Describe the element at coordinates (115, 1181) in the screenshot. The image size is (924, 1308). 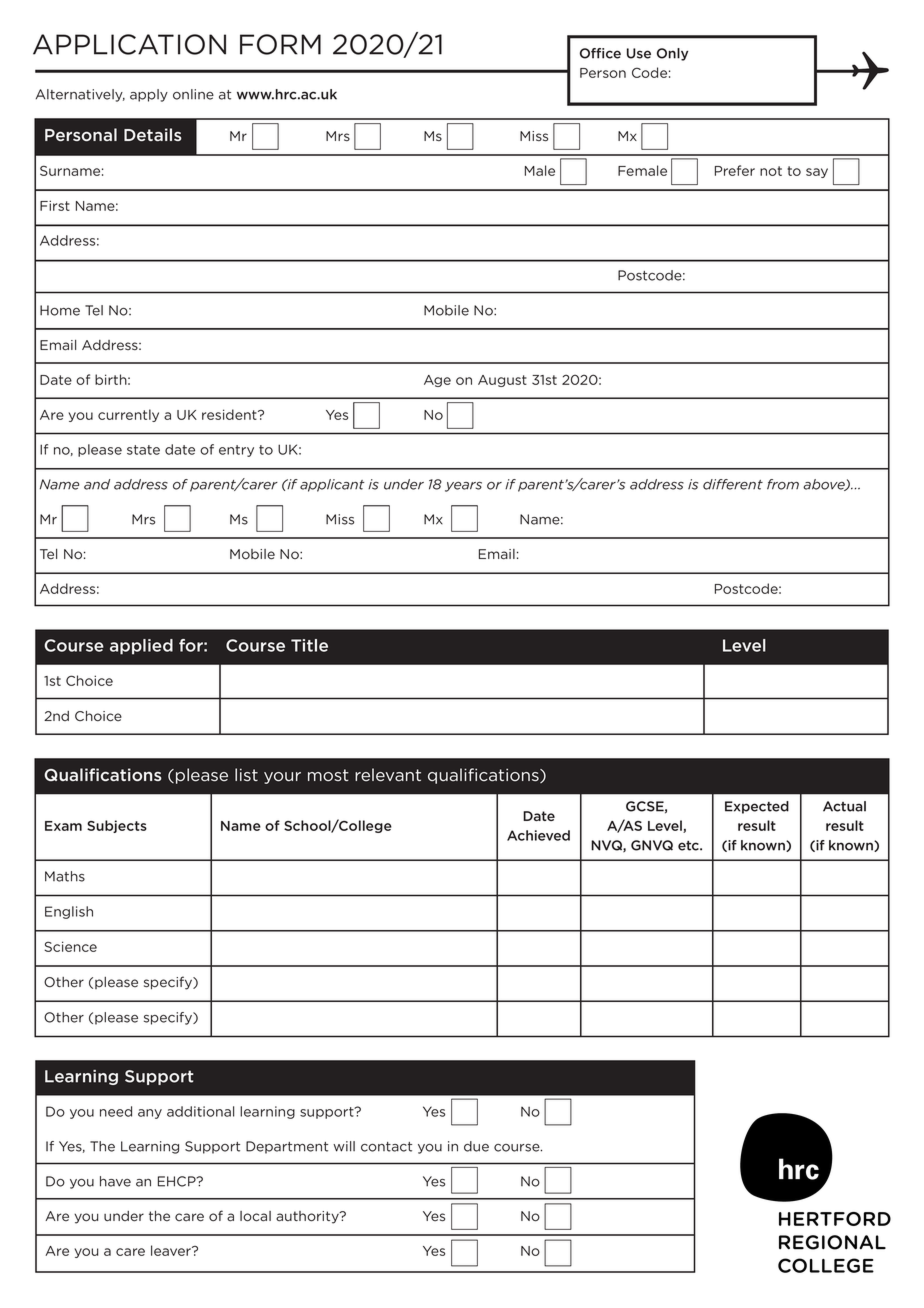
I see `have` at that location.
